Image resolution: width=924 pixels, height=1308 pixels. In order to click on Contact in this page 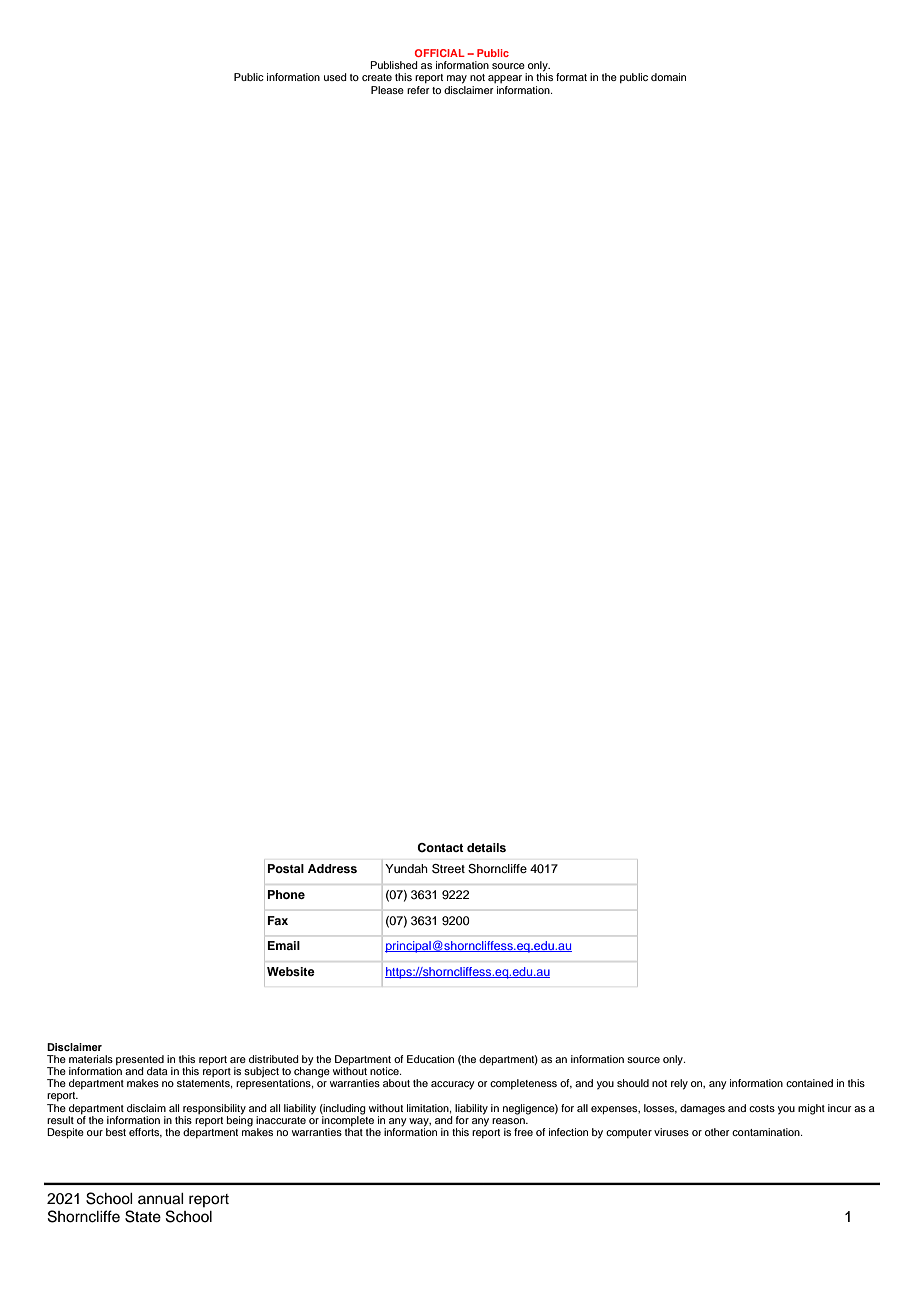, I will do `click(440, 848)`.
